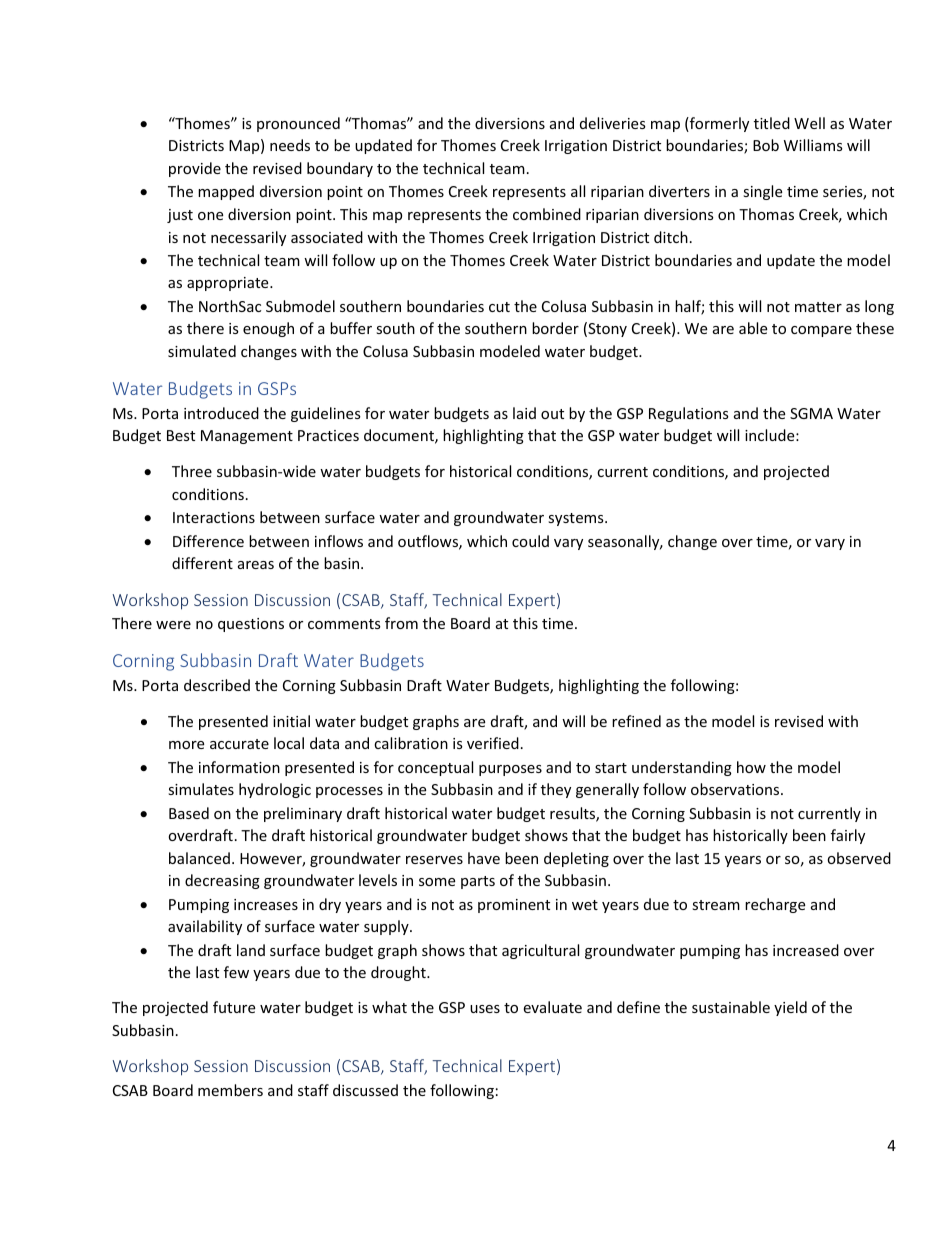  Describe the element at coordinates (290, 145) in the document. I see `needs` at that location.
